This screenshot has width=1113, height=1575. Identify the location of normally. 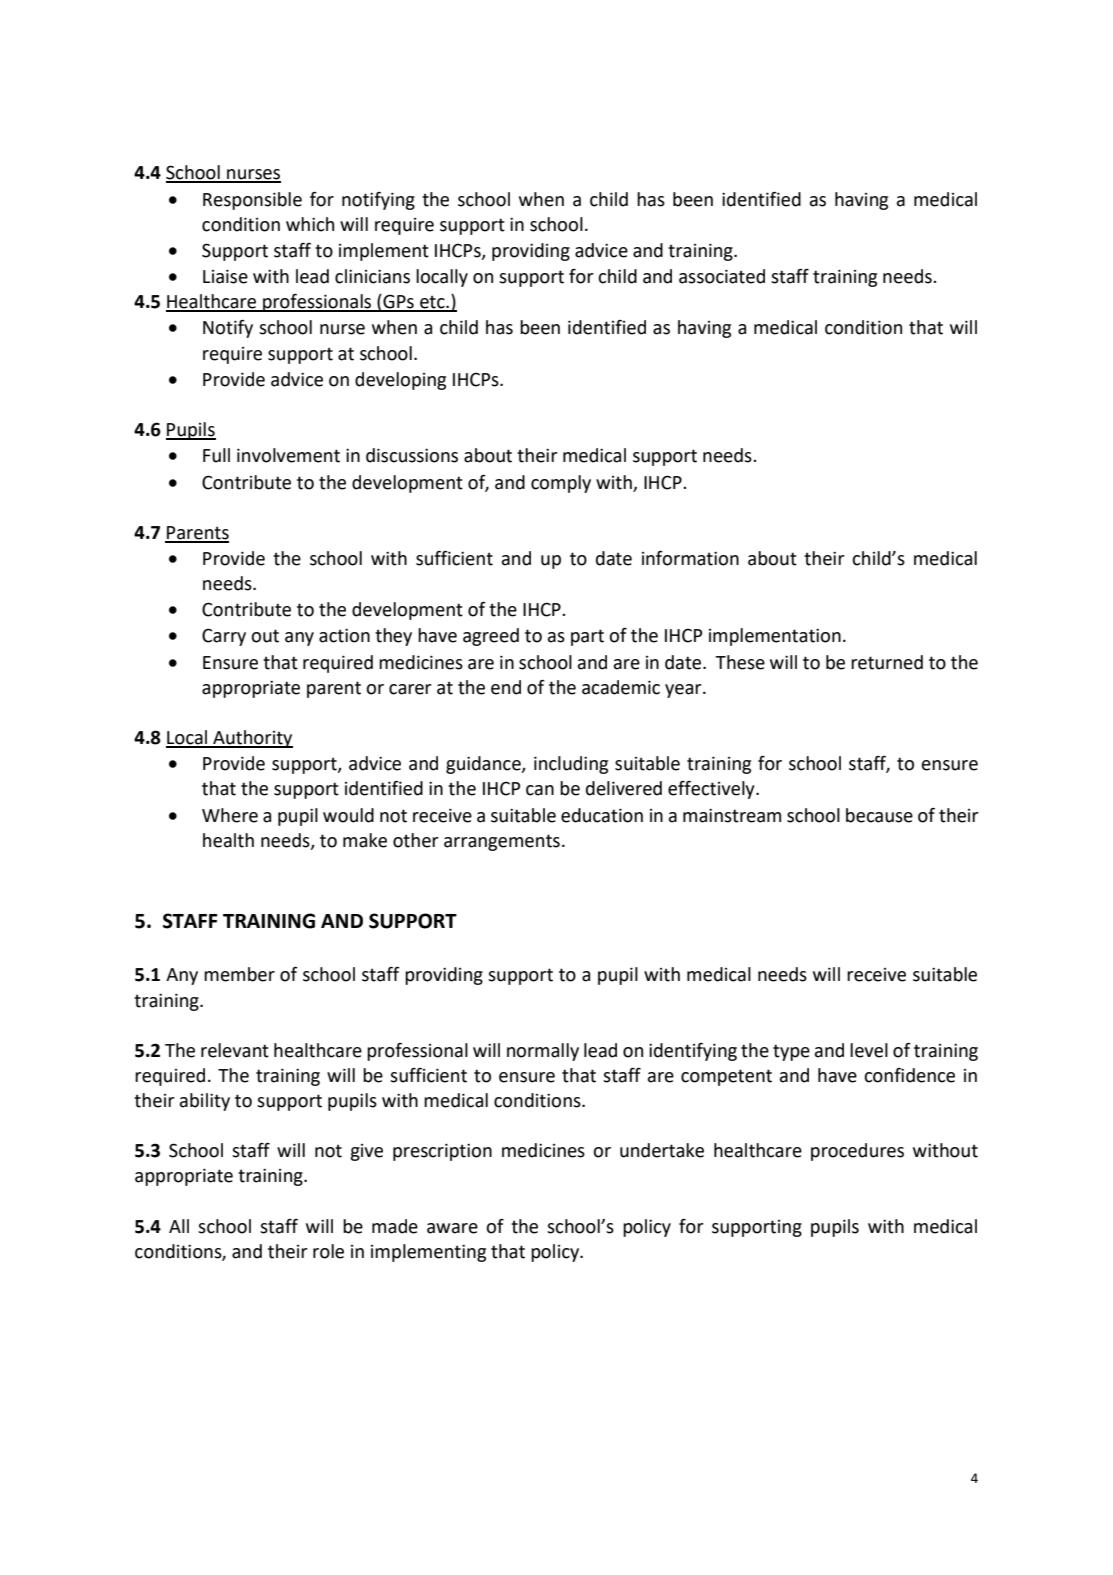
(543, 1052).
